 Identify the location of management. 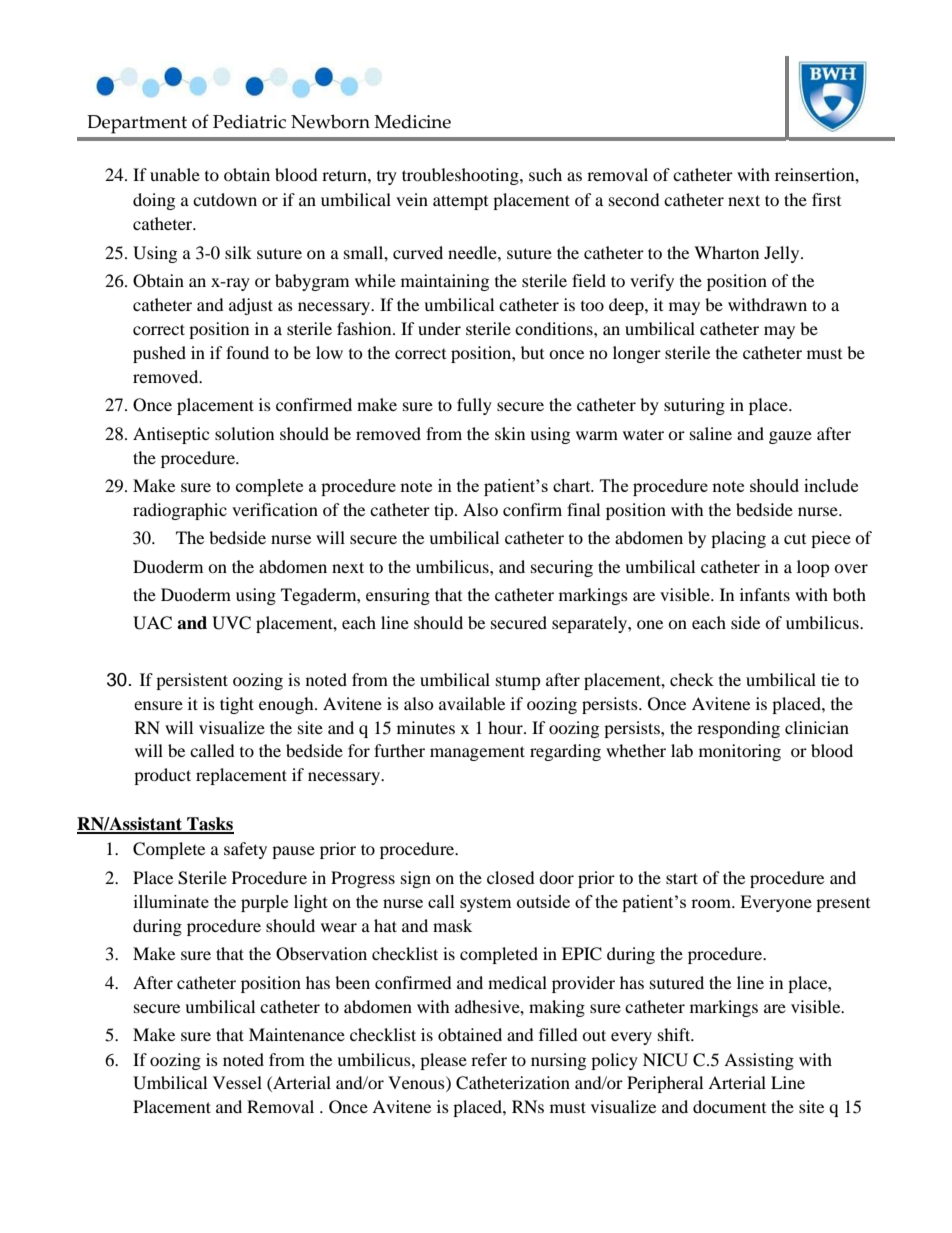
(477, 753).
